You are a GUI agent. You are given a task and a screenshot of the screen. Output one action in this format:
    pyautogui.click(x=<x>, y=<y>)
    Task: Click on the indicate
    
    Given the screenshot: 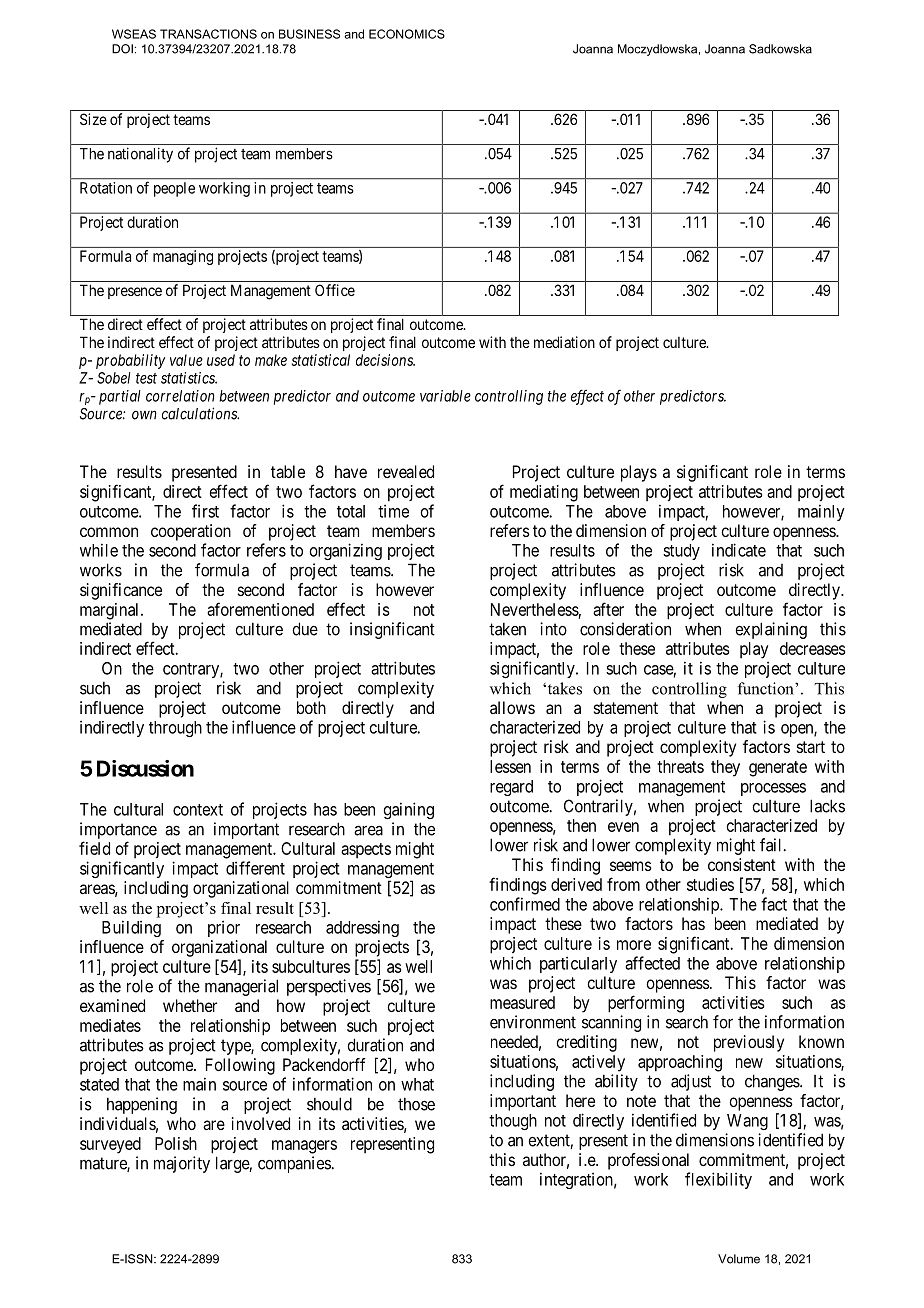 What is the action you would take?
    pyautogui.click(x=739, y=550)
